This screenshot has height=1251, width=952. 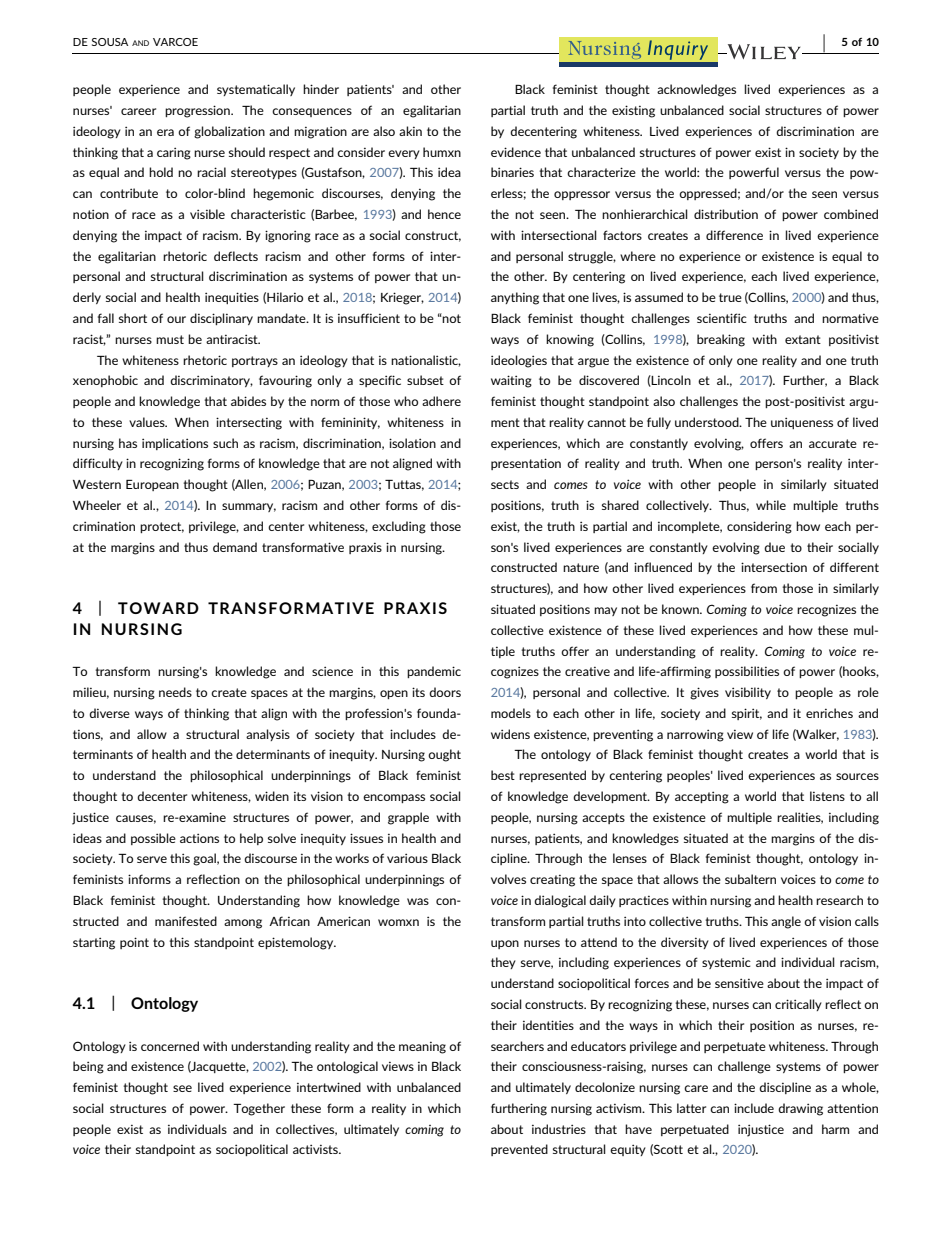 I want to click on evidence, so click(x=516, y=152).
